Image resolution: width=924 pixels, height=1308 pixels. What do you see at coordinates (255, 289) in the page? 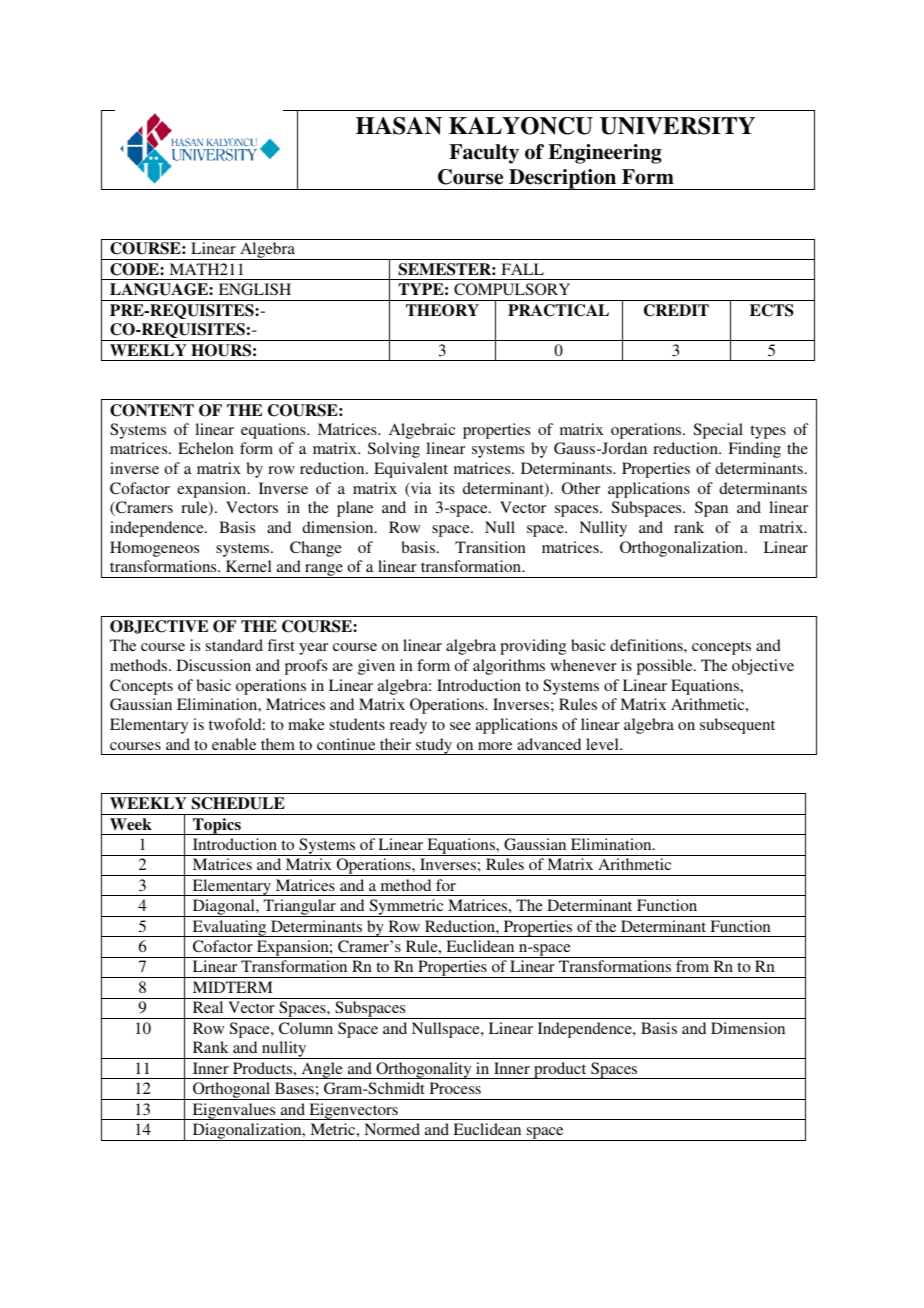
I see `ENGLISH` at bounding box center [255, 289].
